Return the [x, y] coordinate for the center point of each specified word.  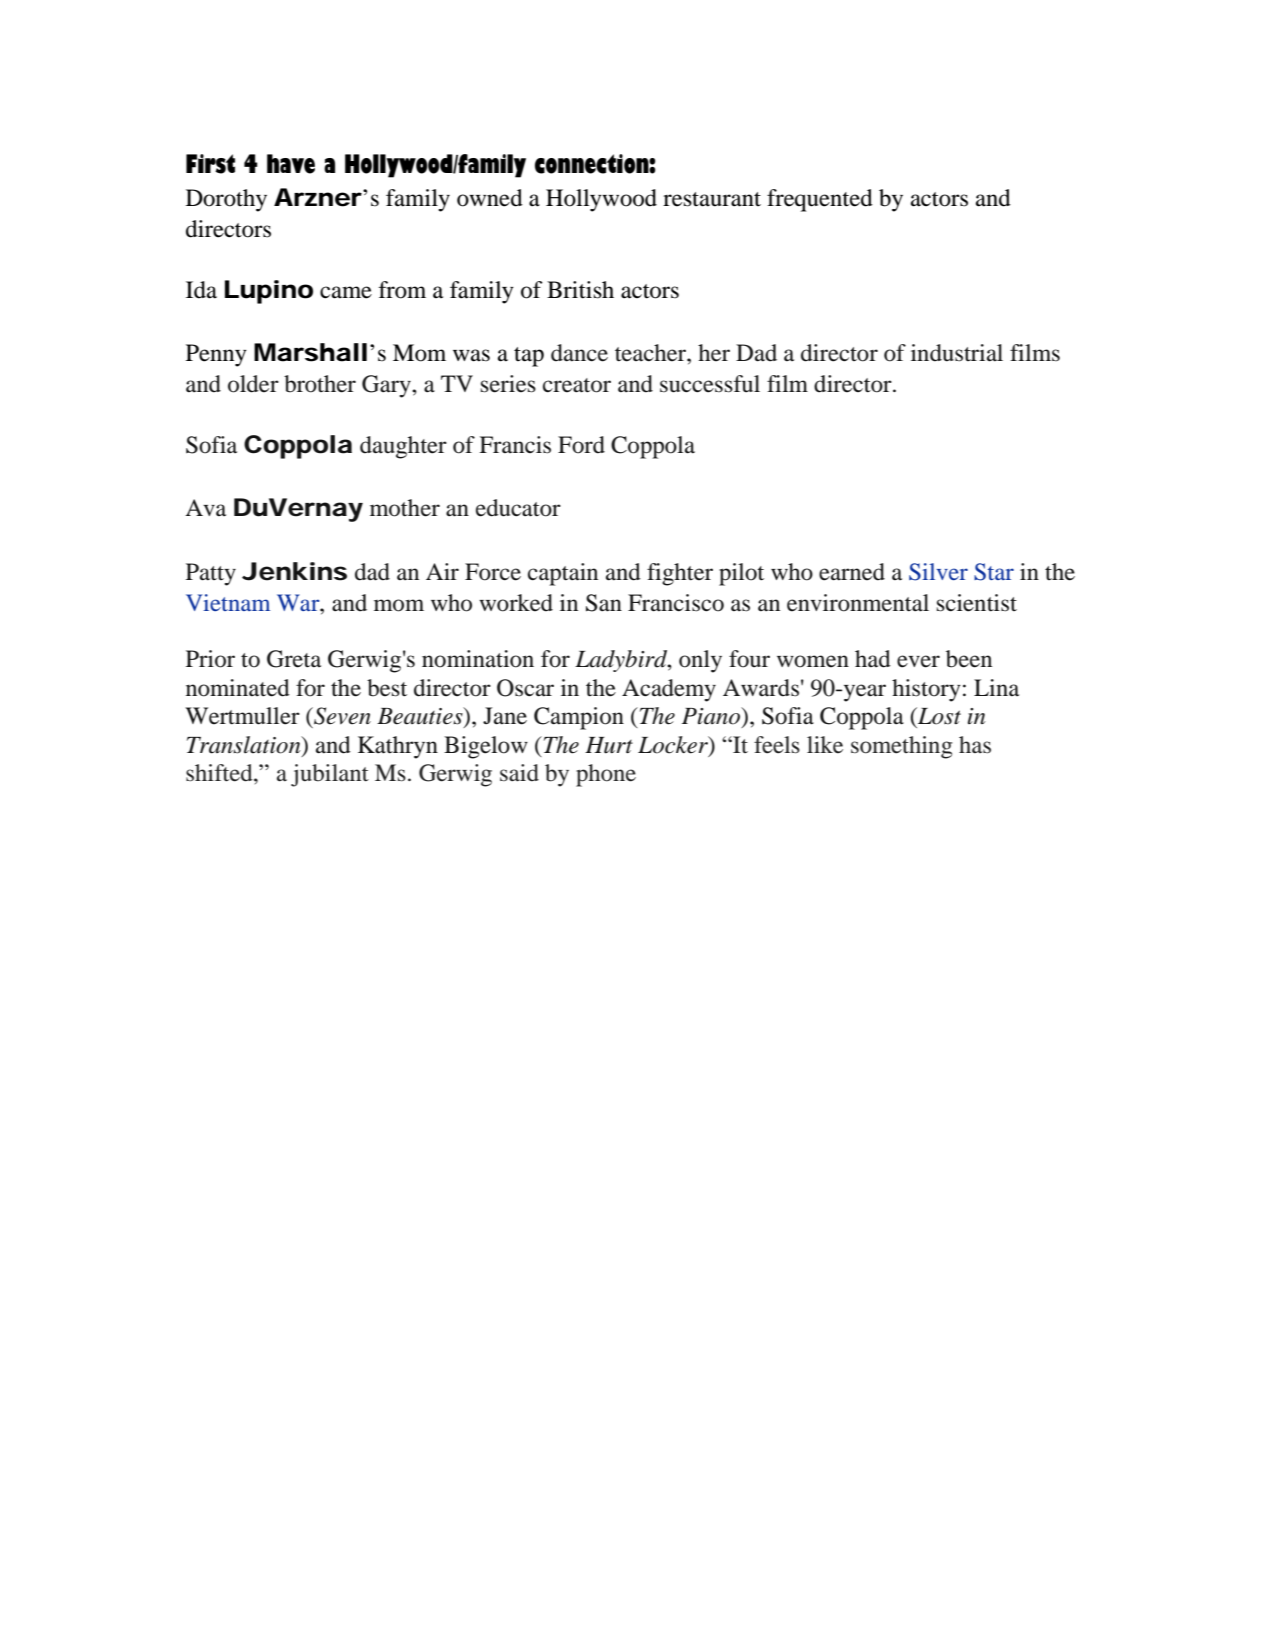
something [901, 747]
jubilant [330, 775]
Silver [938, 572]
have [291, 164]
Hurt [609, 745]
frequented [820, 200]
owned [490, 198]
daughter [403, 447]
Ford [581, 445]
